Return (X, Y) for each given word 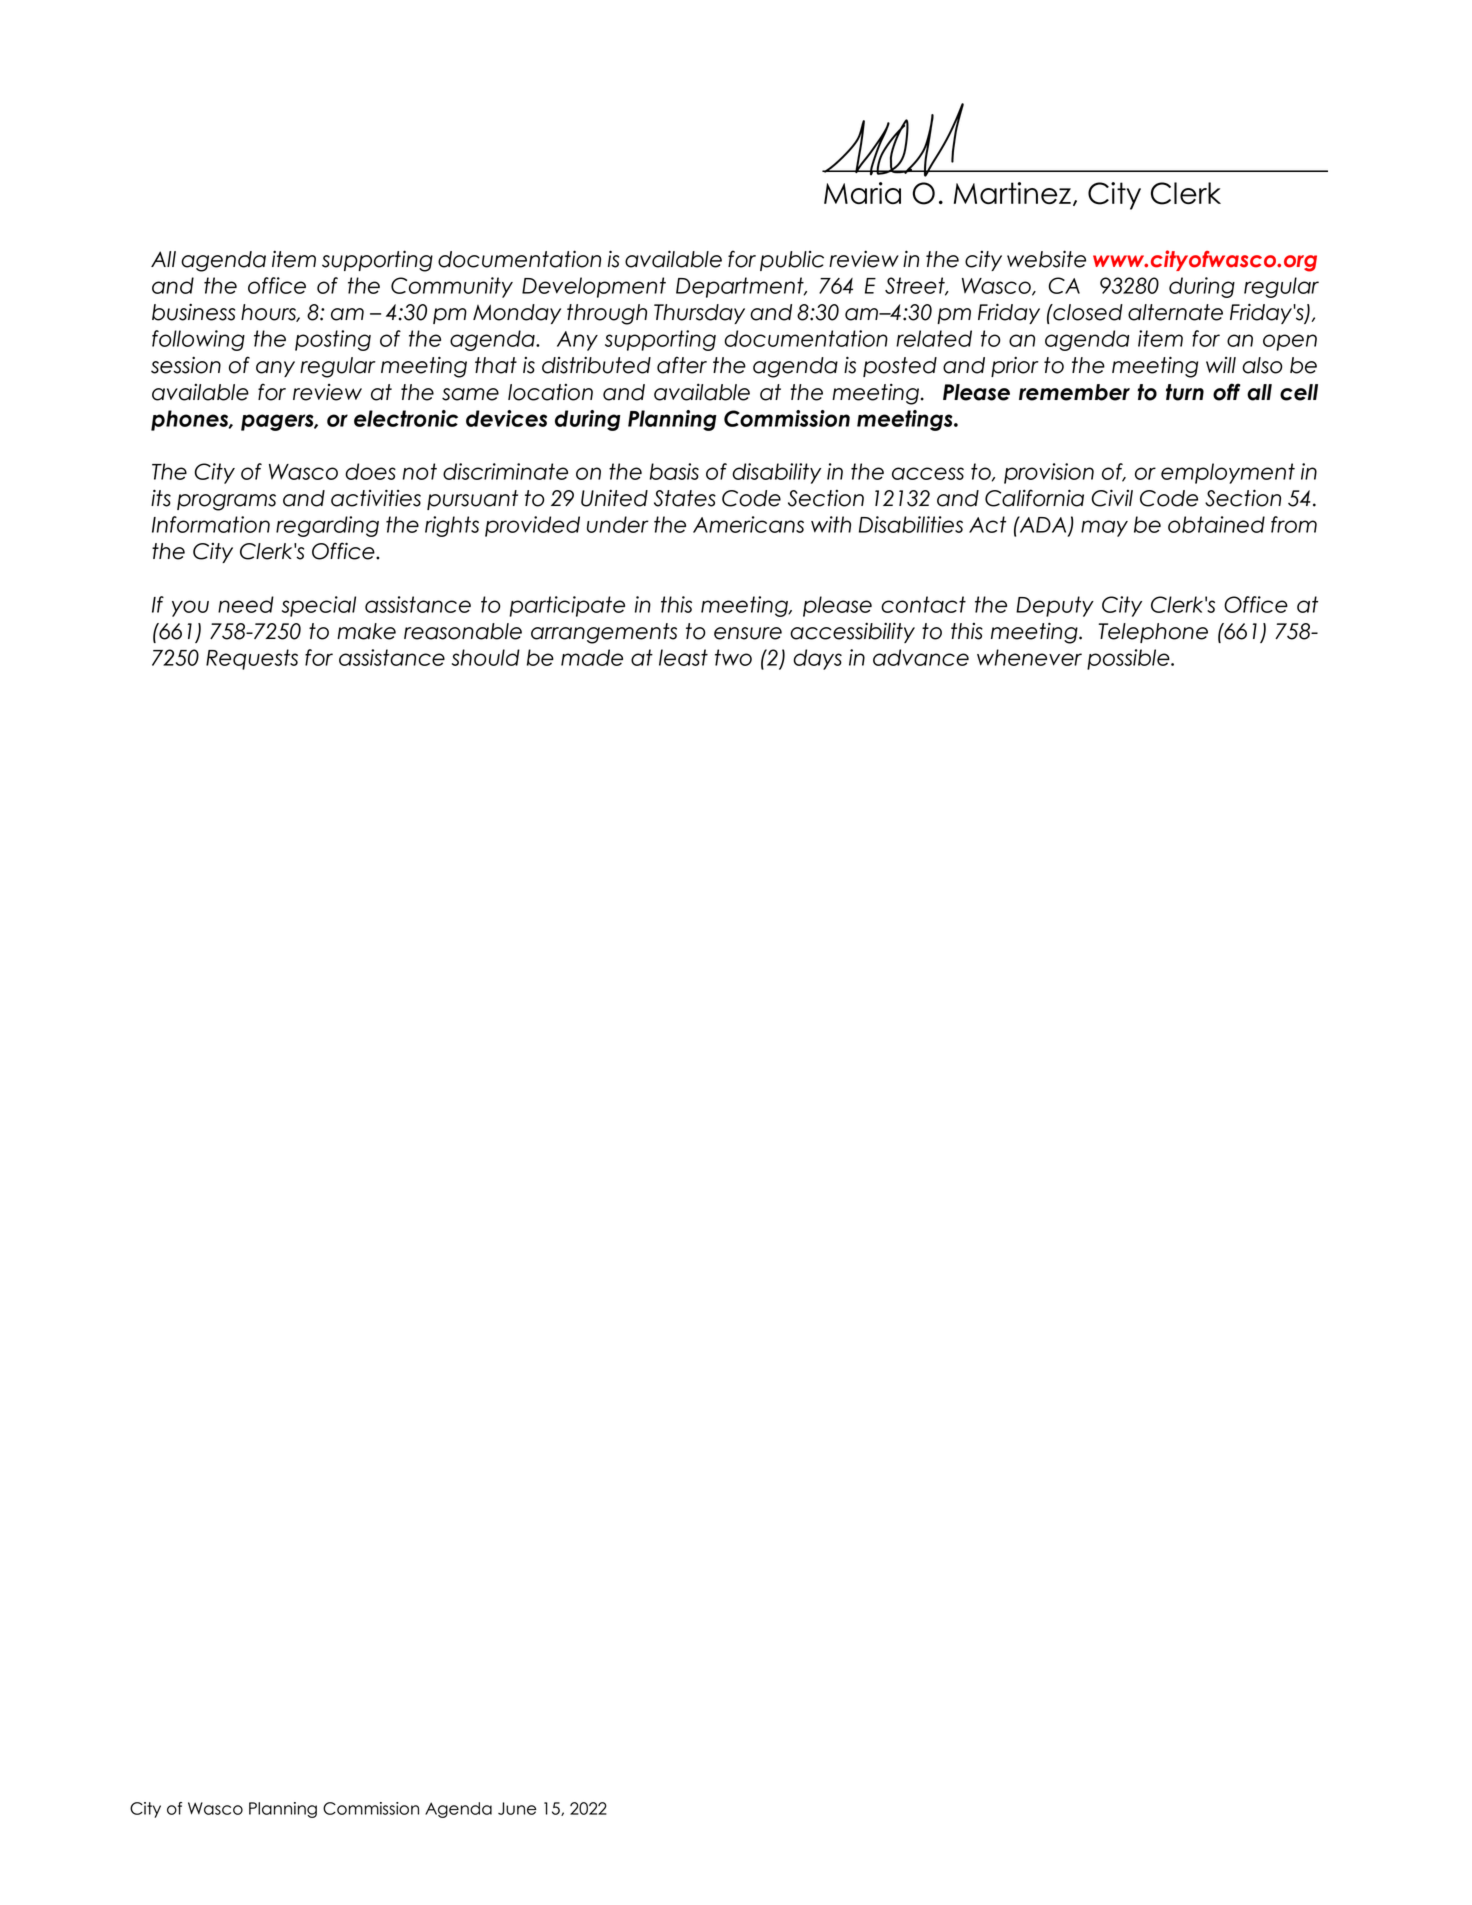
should (486, 657)
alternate (1175, 312)
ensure (748, 633)
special (319, 606)
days (817, 659)
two (733, 657)
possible (1129, 659)
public (792, 261)
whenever (1029, 657)
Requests (252, 659)
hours (269, 313)
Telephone (1153, 633)
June (517, 1808)
